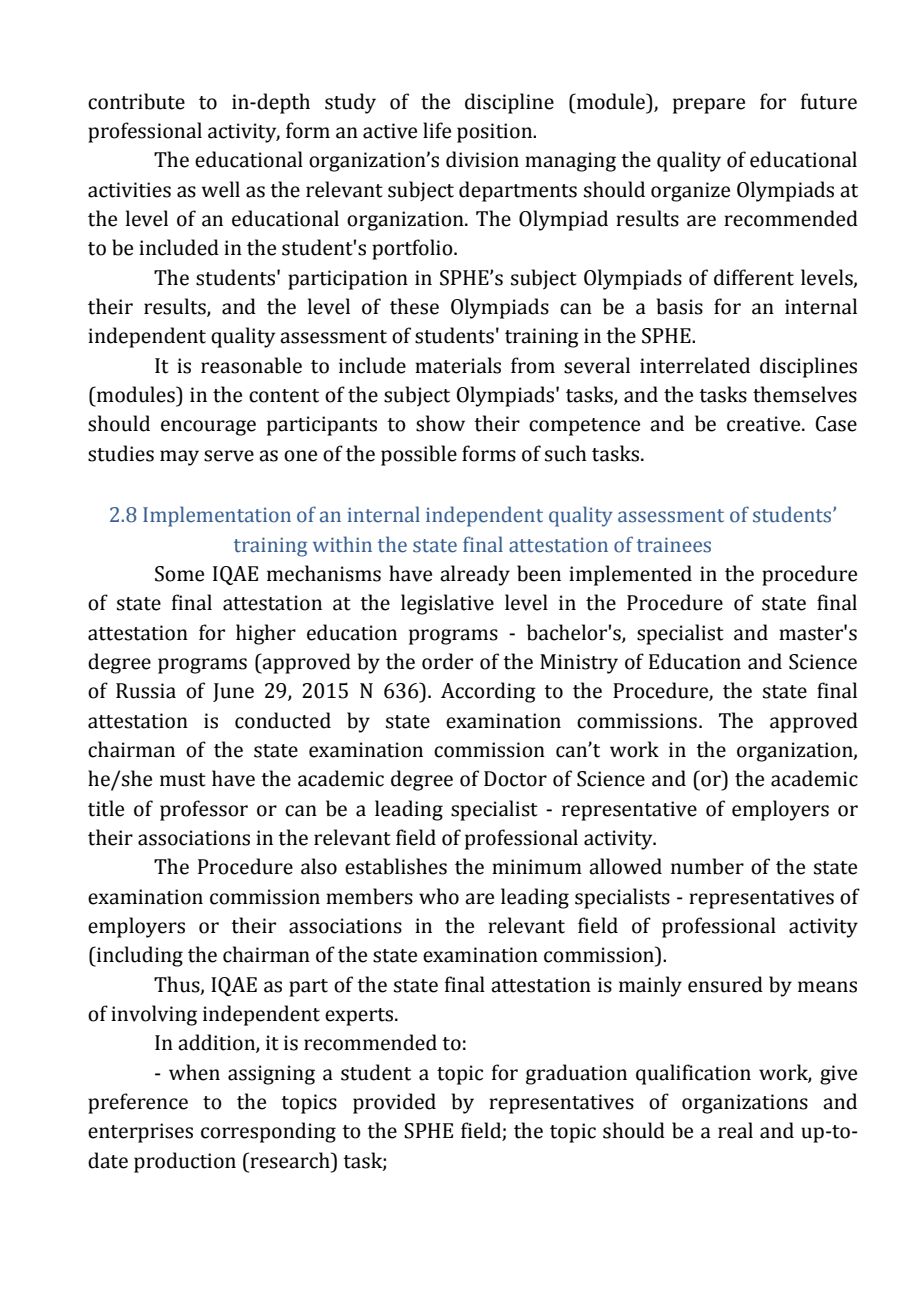 The height and width of the screenshot is (1308, 924). I want to click on higher, so click(266, 634).
